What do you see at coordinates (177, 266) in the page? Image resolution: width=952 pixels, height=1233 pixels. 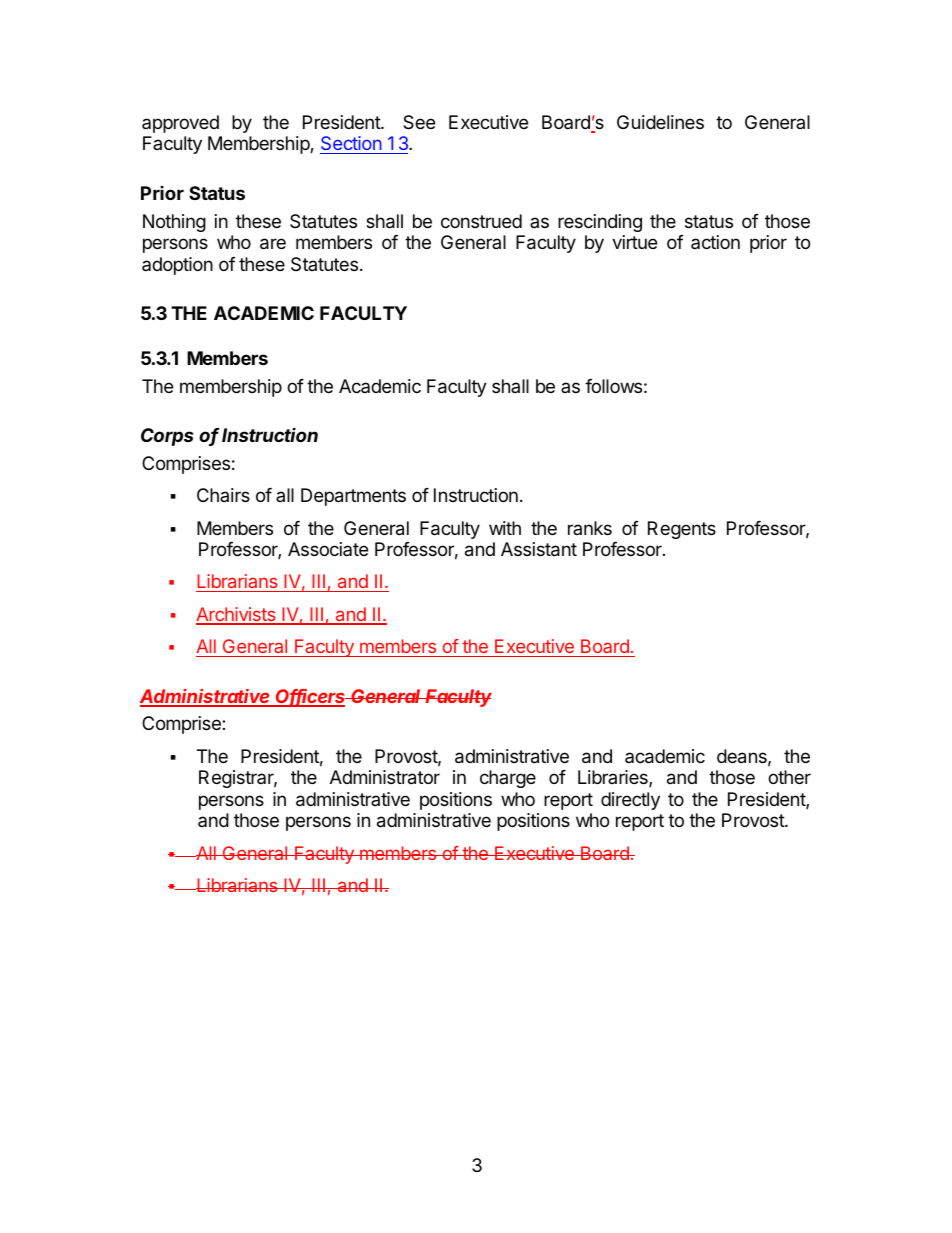 I see `adoption` at bounding box center [177, 266].
